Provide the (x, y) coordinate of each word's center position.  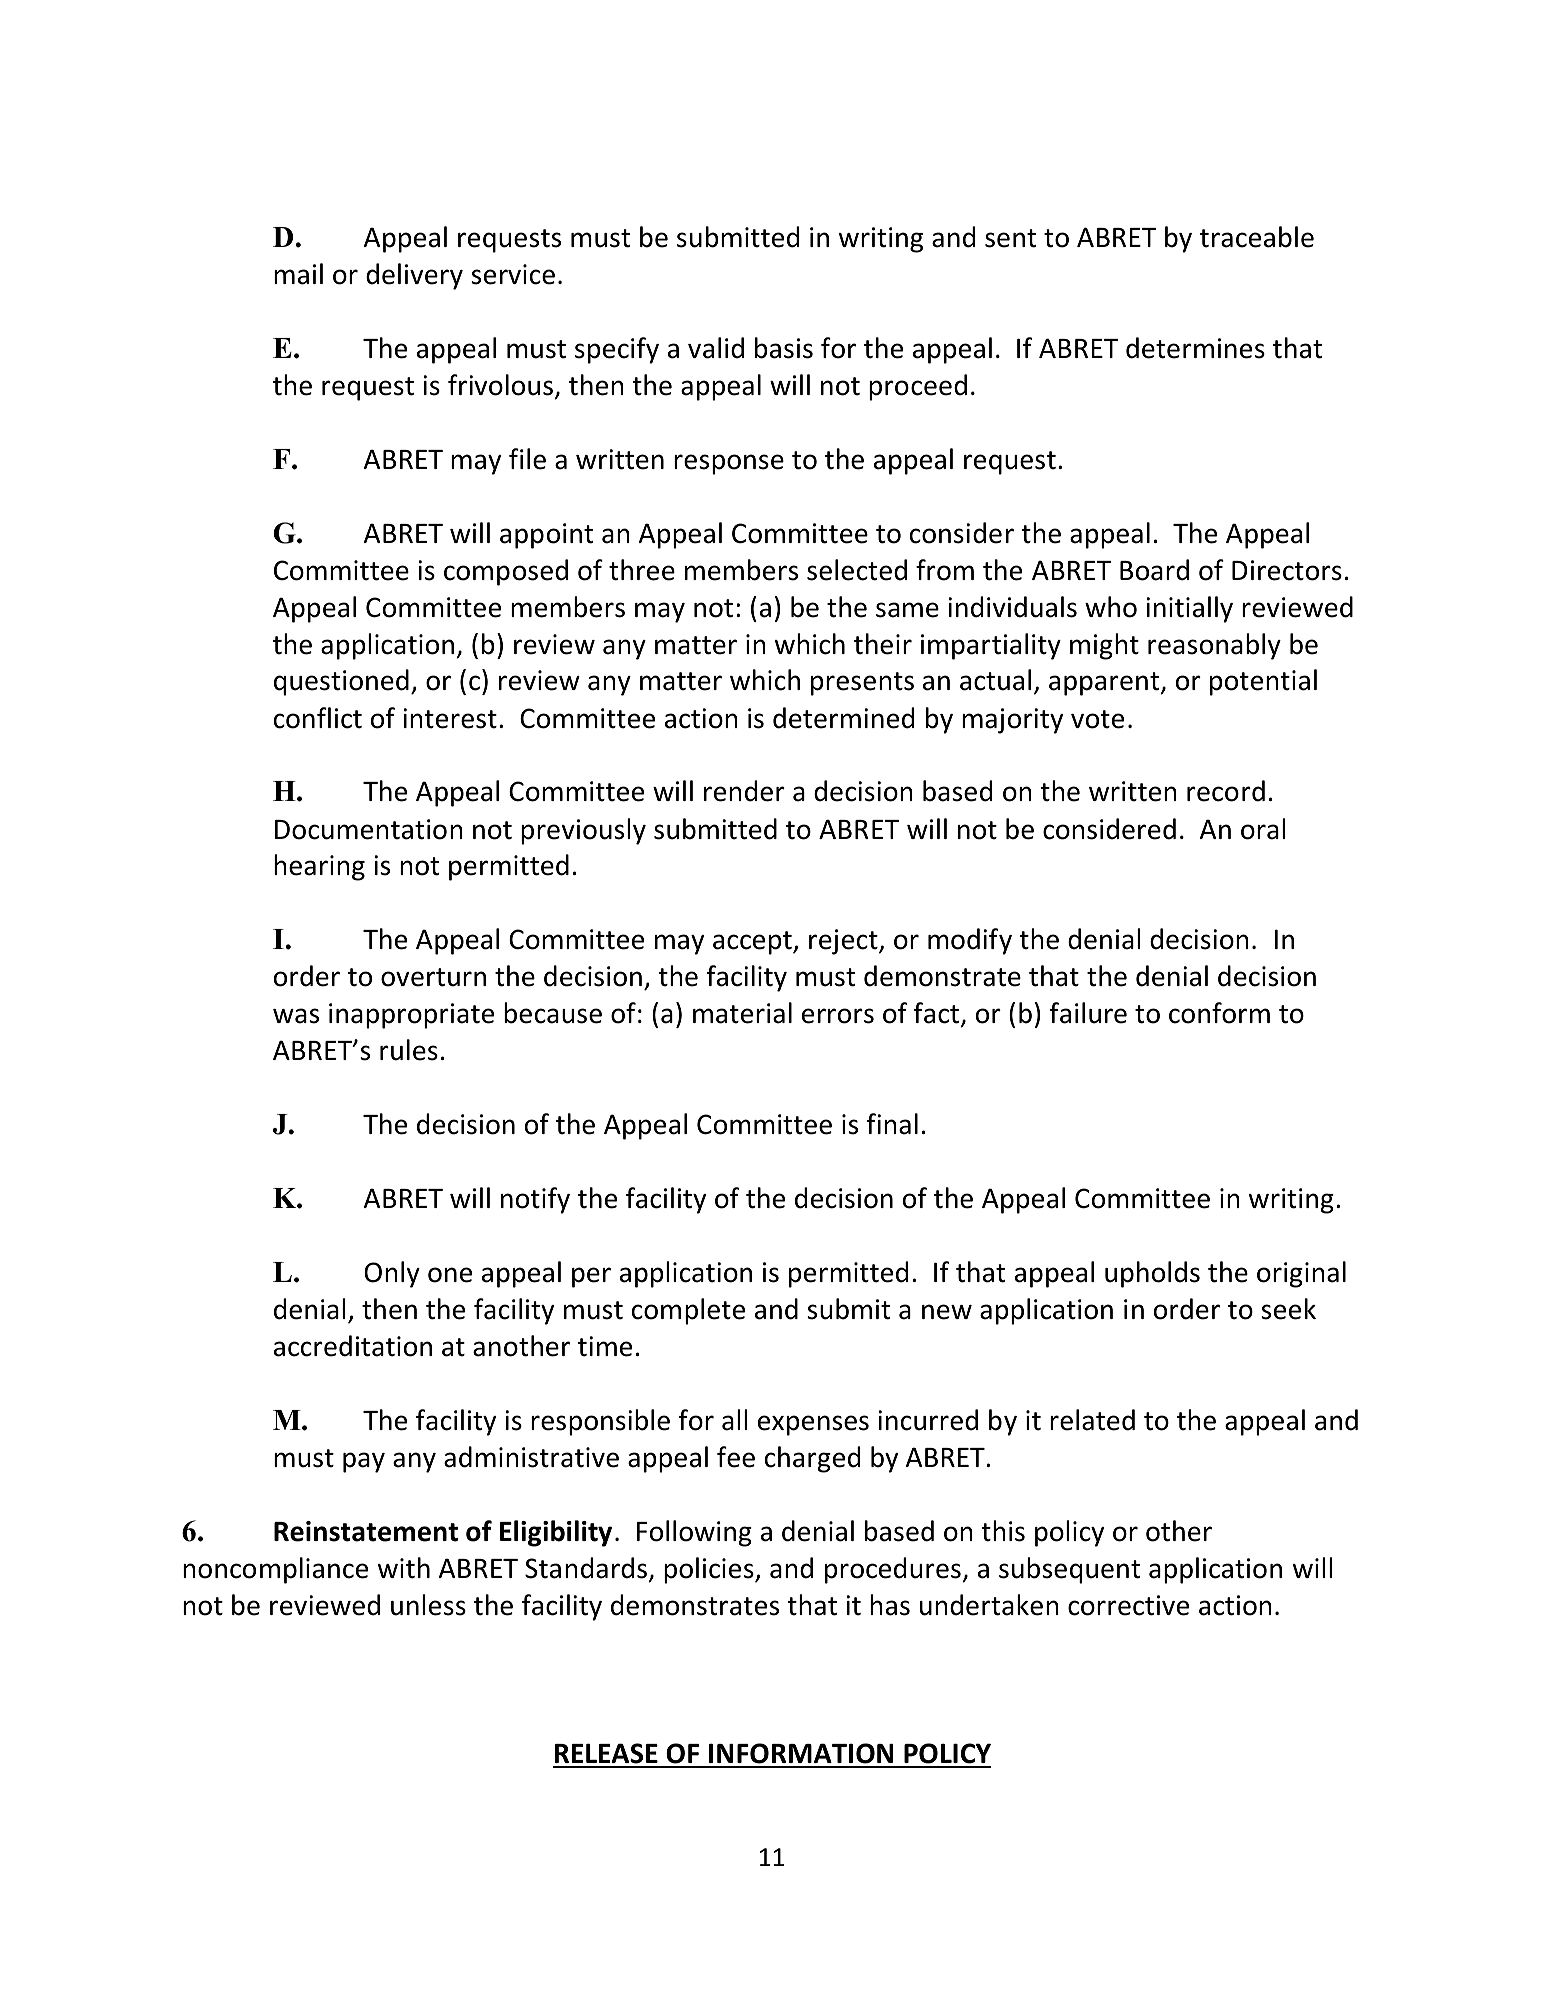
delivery (414, 276)
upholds (1152, 1274)
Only (392, 1274)
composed (506, 572)
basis (784, 348)
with (404, 1568)
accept (753, 943)
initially (1189, 609)
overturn (433, 977)
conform (1219, 1013)
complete (688, 1311)
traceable (1257, 237)
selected (857, 570)
